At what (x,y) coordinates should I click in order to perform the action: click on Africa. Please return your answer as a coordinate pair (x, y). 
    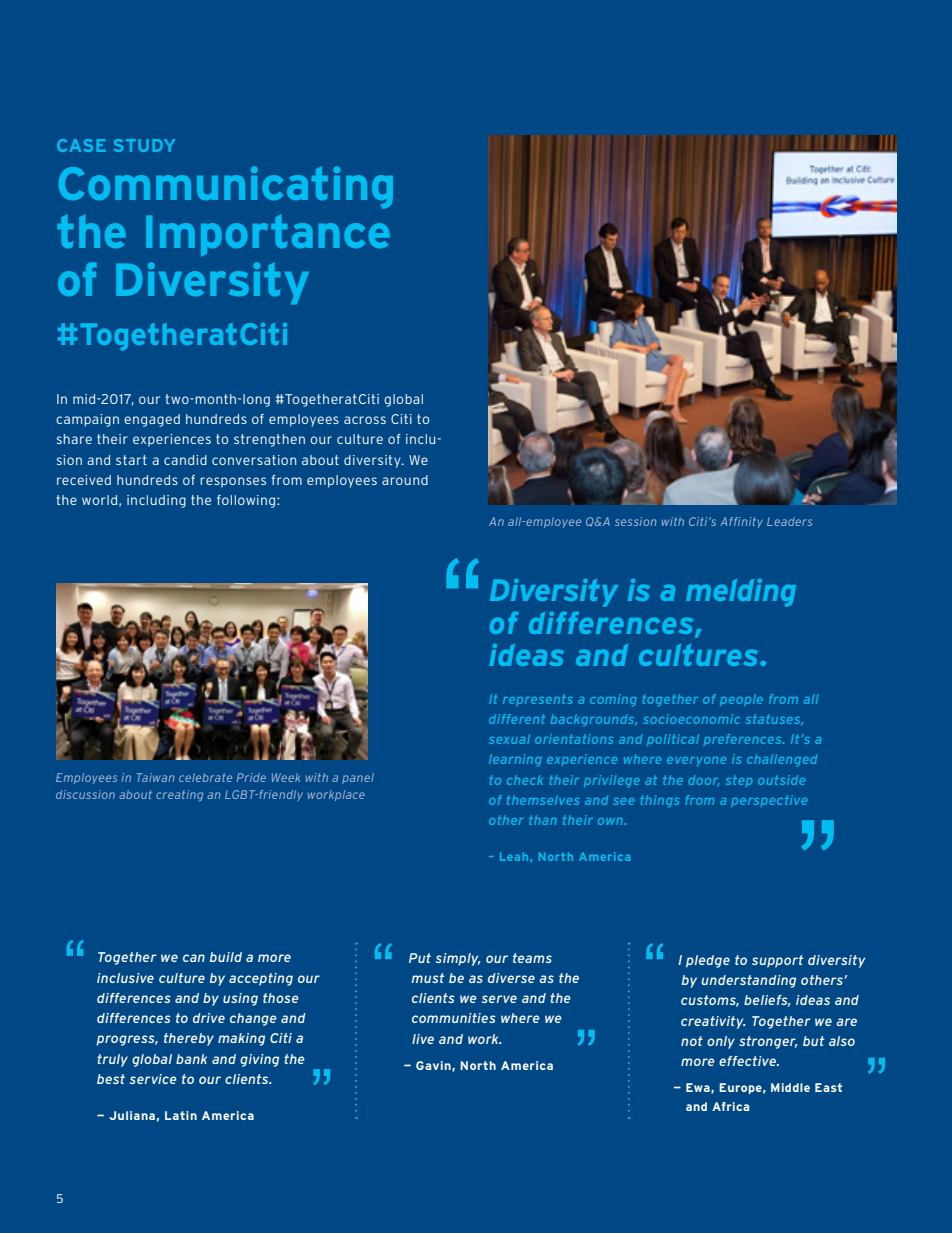
    Looking at the image, I should click on (730, 1106).
